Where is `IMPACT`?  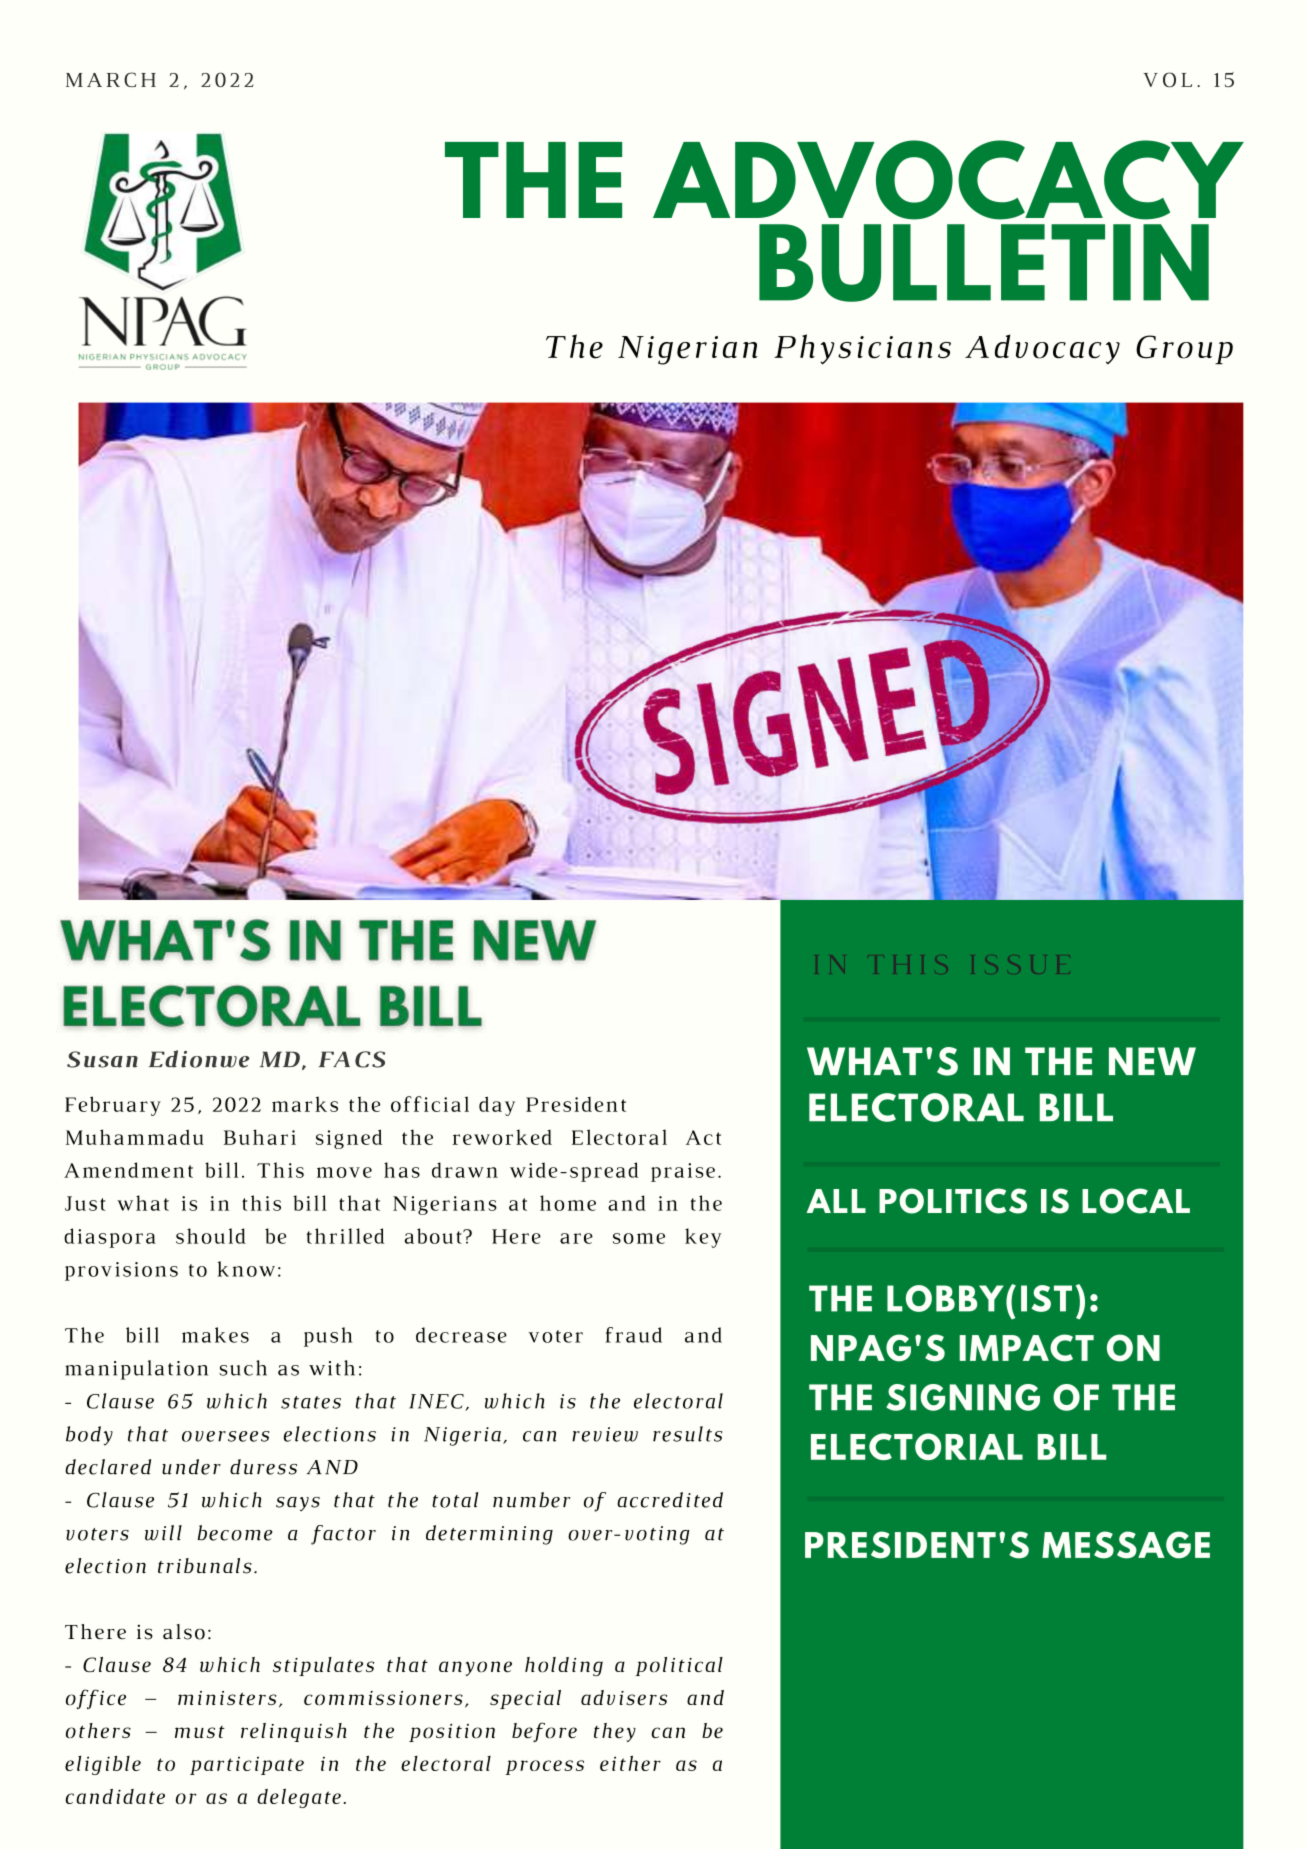 IMPACT is located at coordinates (1027, 1348).
